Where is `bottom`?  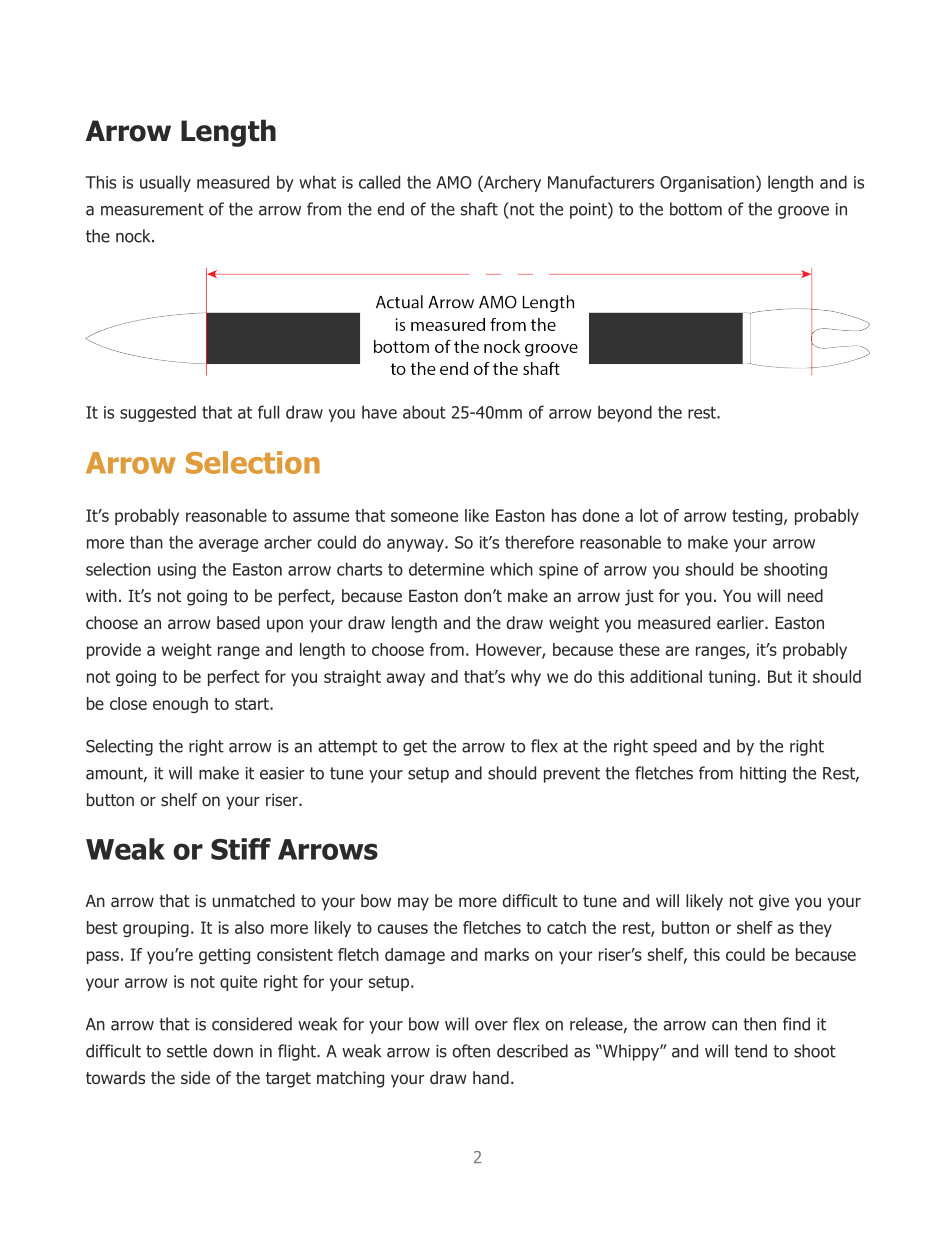
bottom is located at coordinates (696, 209).
